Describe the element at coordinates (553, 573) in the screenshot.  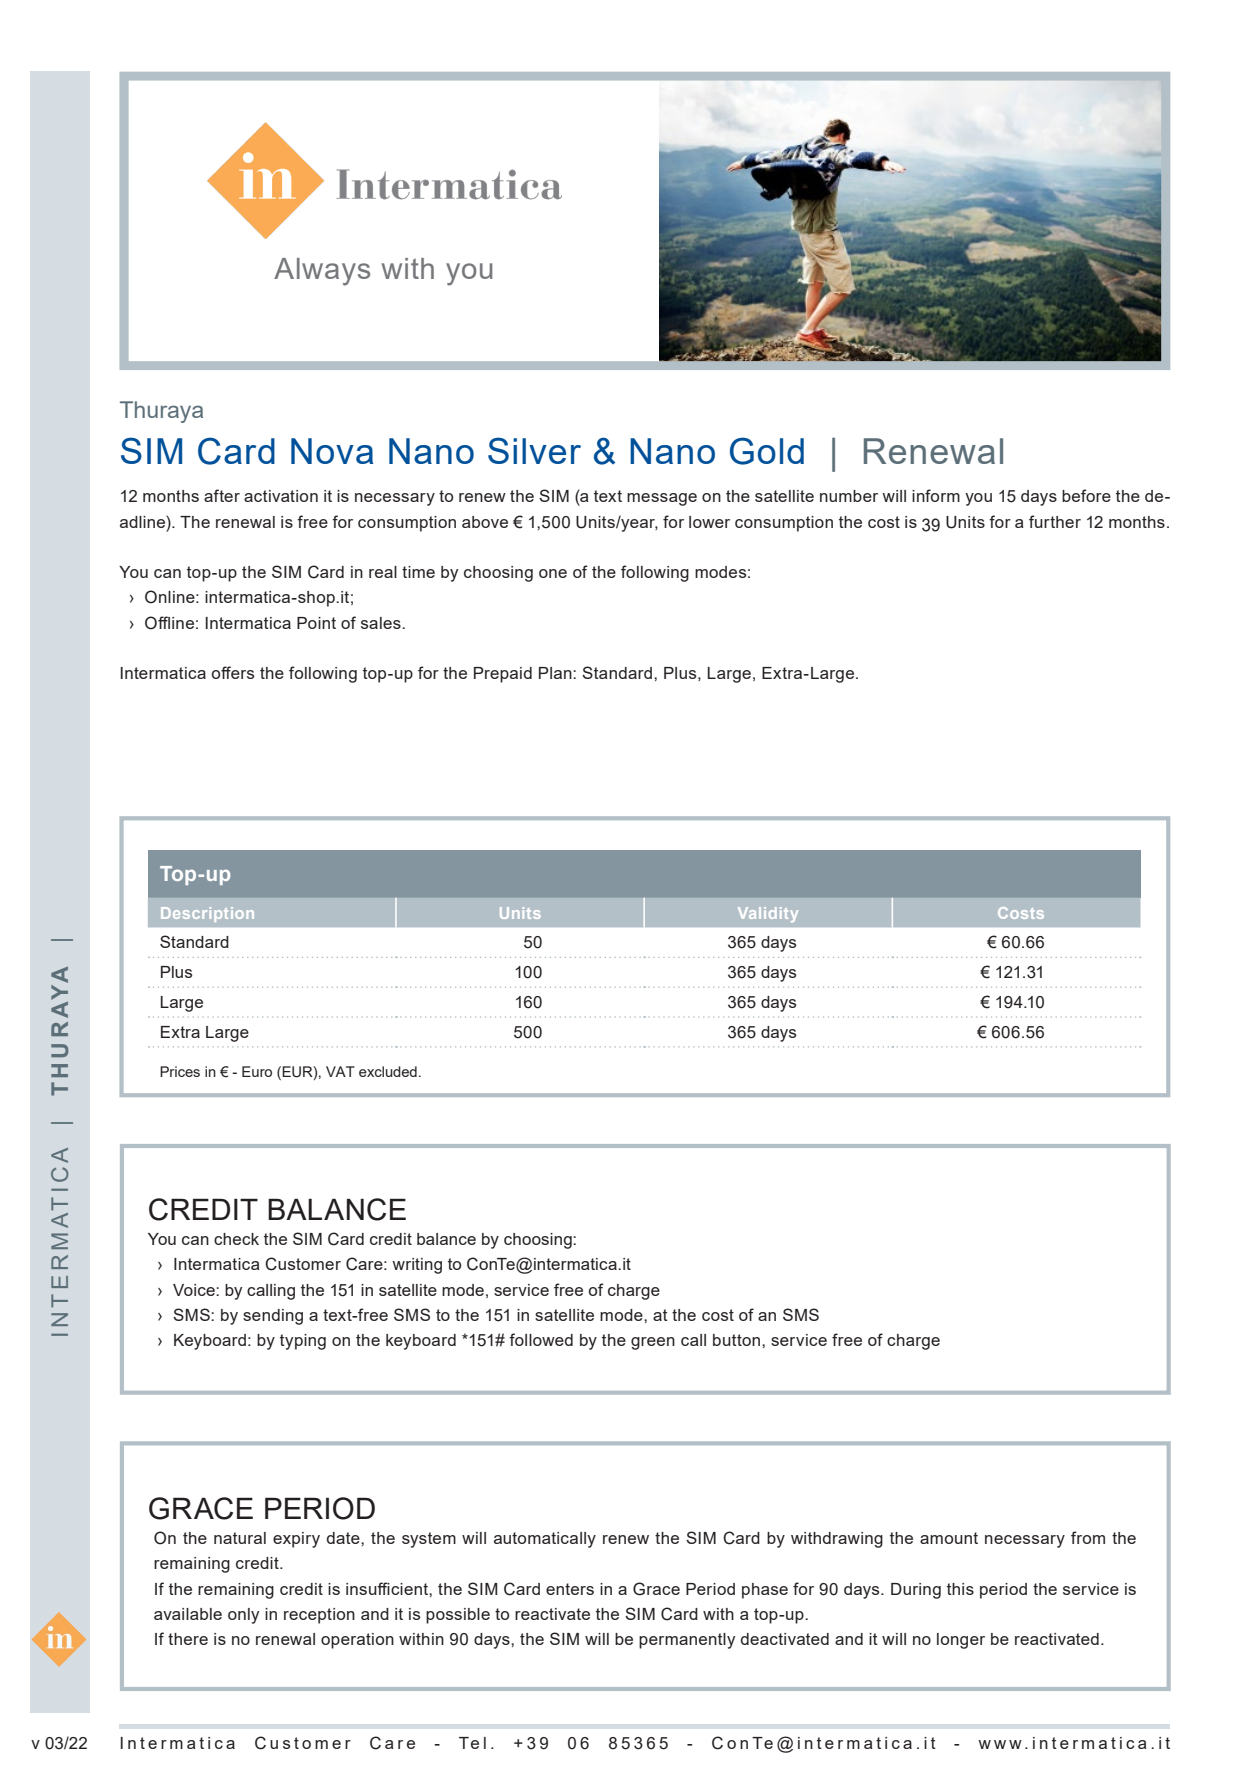
I see `one` at that location.
